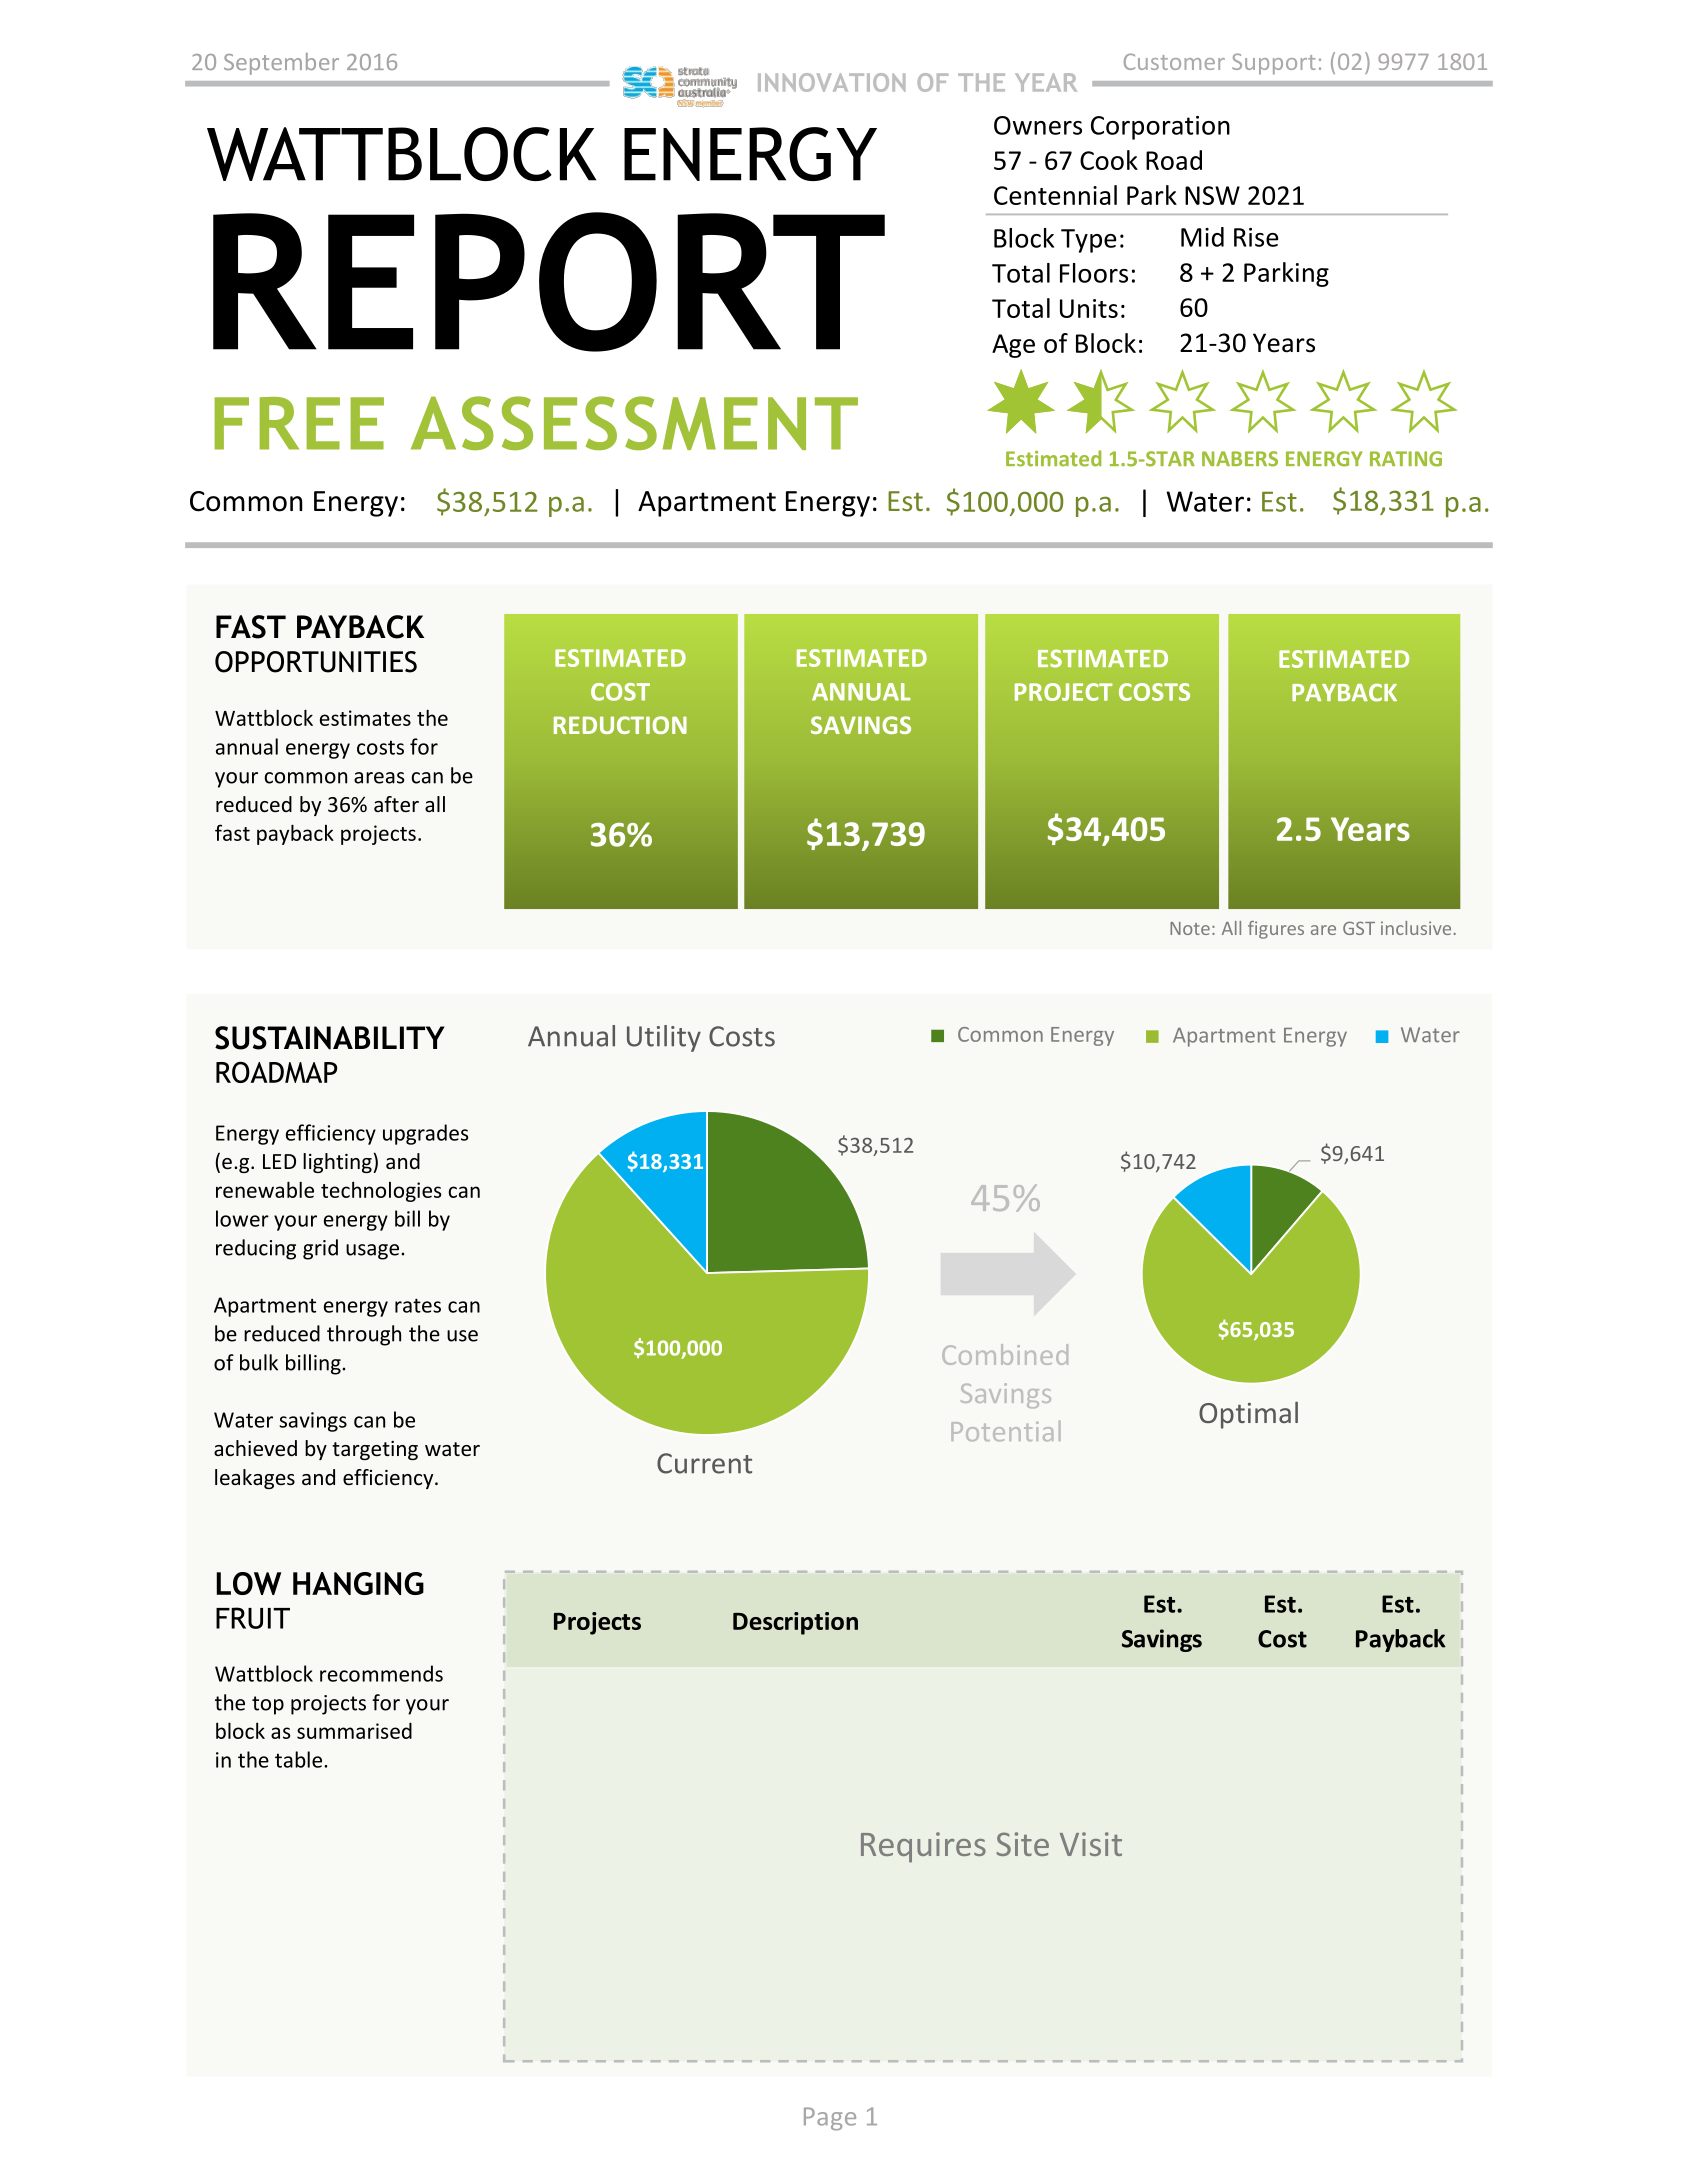 The width and height of the image is (1682, 2177). I want to click on Support, so click(1274, 64).
